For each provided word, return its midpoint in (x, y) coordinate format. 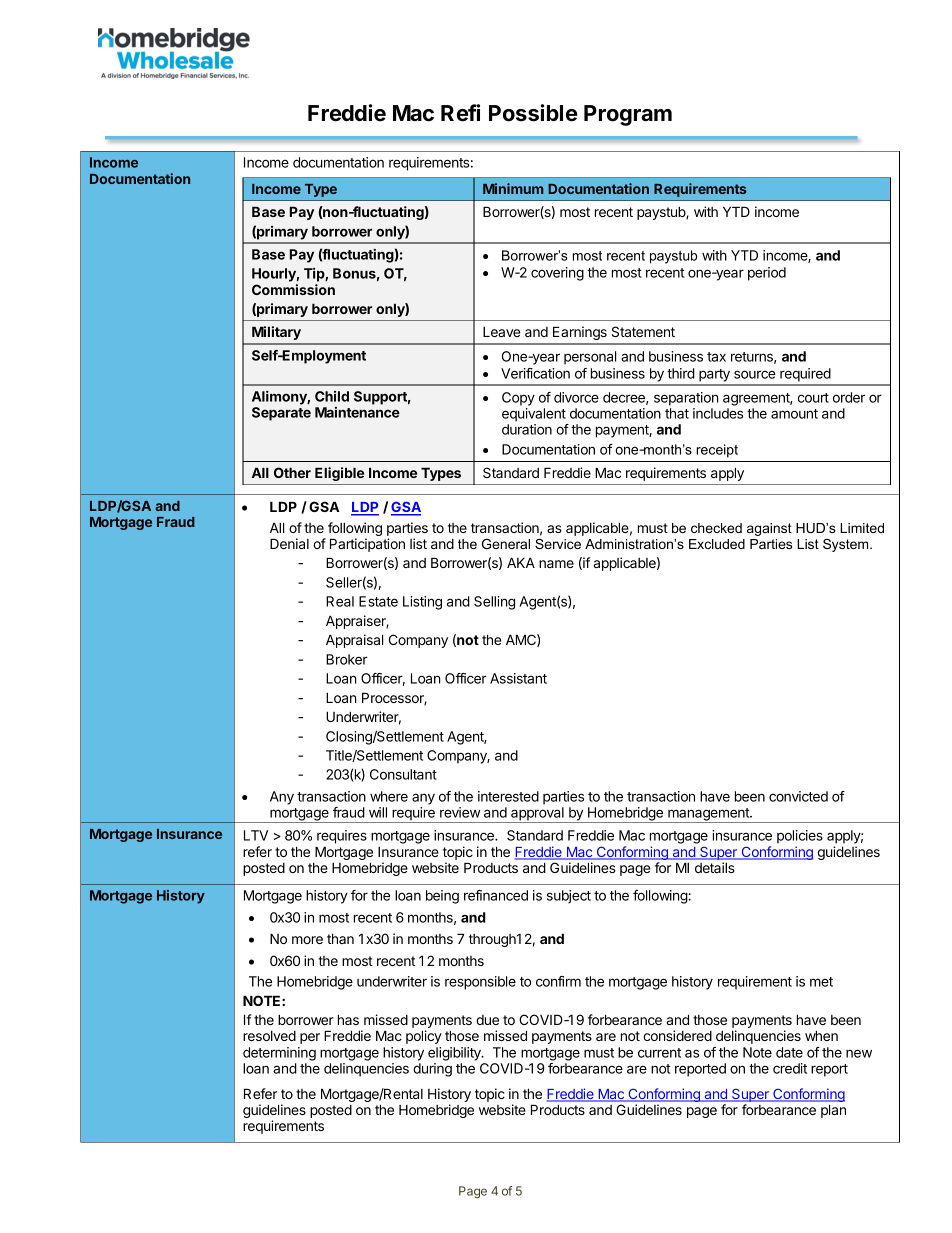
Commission (293, 289)
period (767, 274)
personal (590, 358)
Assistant (518, 678)
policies (800, 837)
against (769, 529)
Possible (533, 113)
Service (558, 544)
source (755, 374)
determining (279, 1054)
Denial (289, 543)
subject (569, 897)
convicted (798, 796)
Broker (347, 659)
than (340, 938)
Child (332, 396)
